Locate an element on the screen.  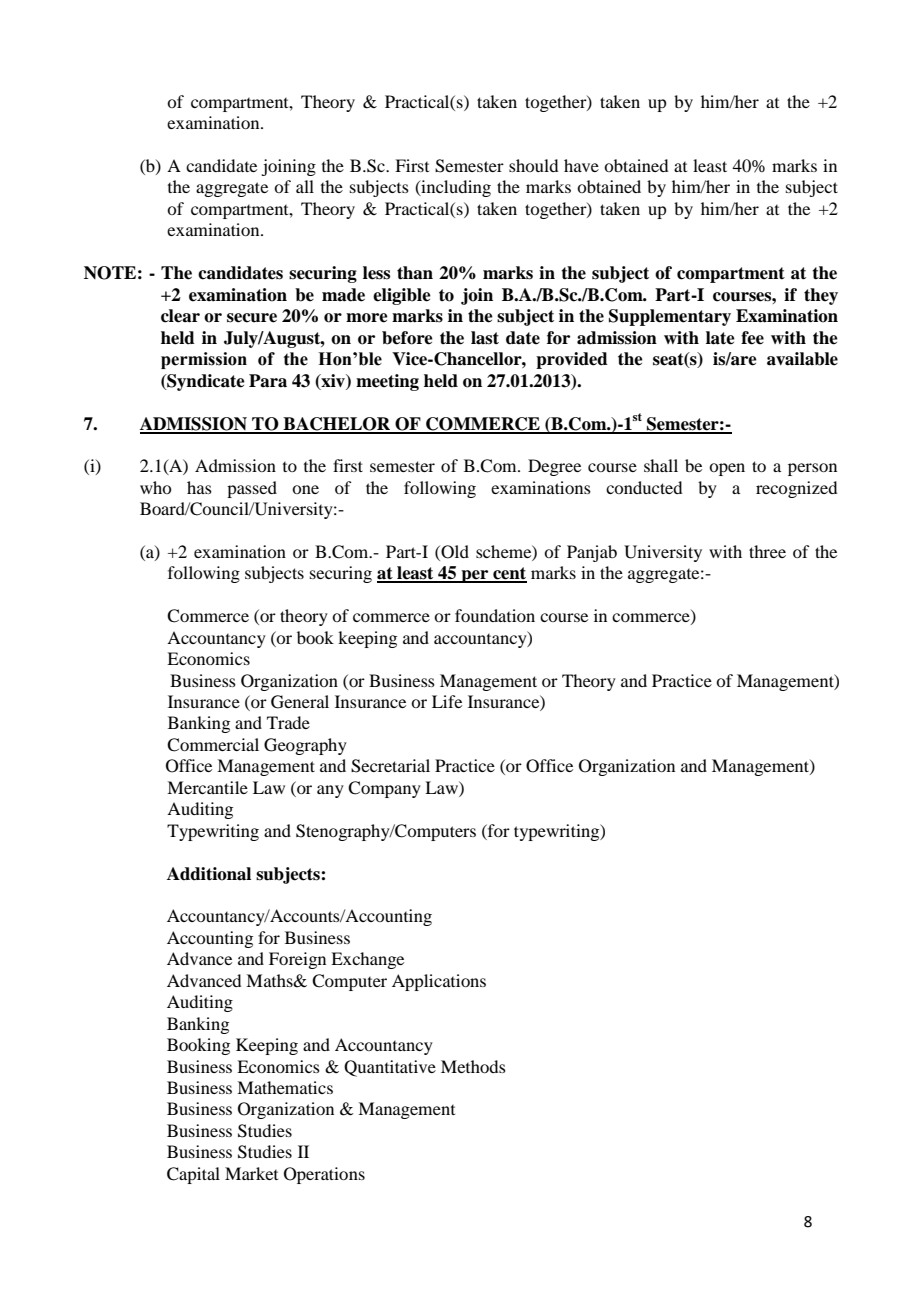
General is located at coordinates (300, 702).
